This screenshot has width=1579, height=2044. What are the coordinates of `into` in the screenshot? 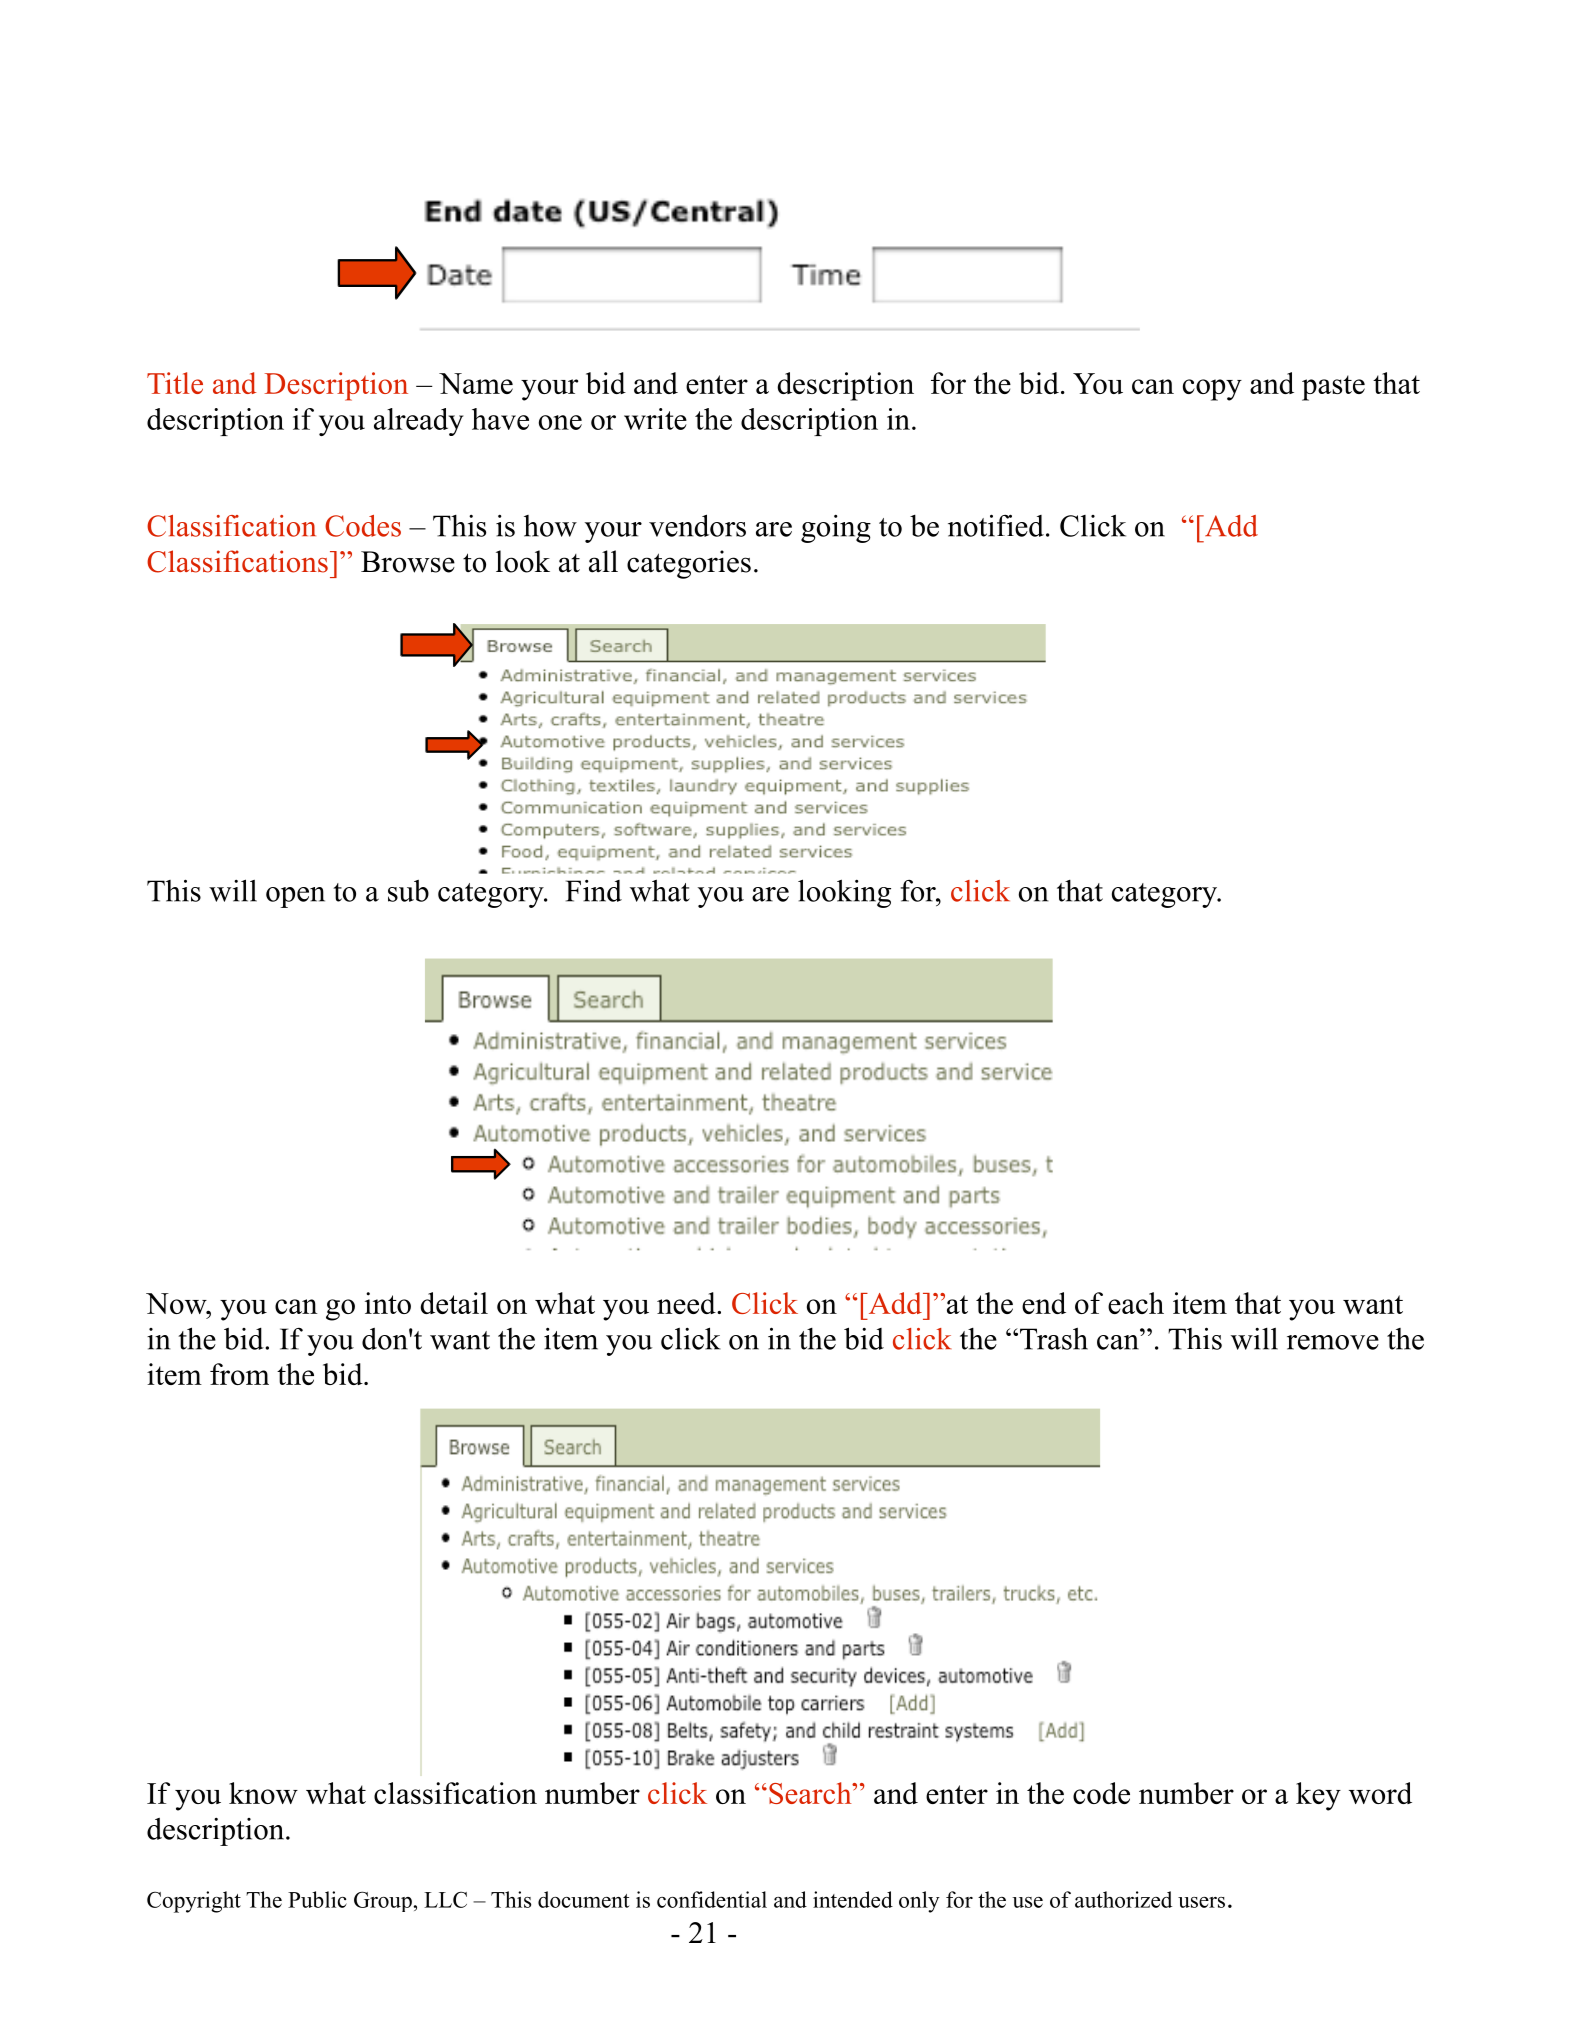 It's located at (388, 1303).
